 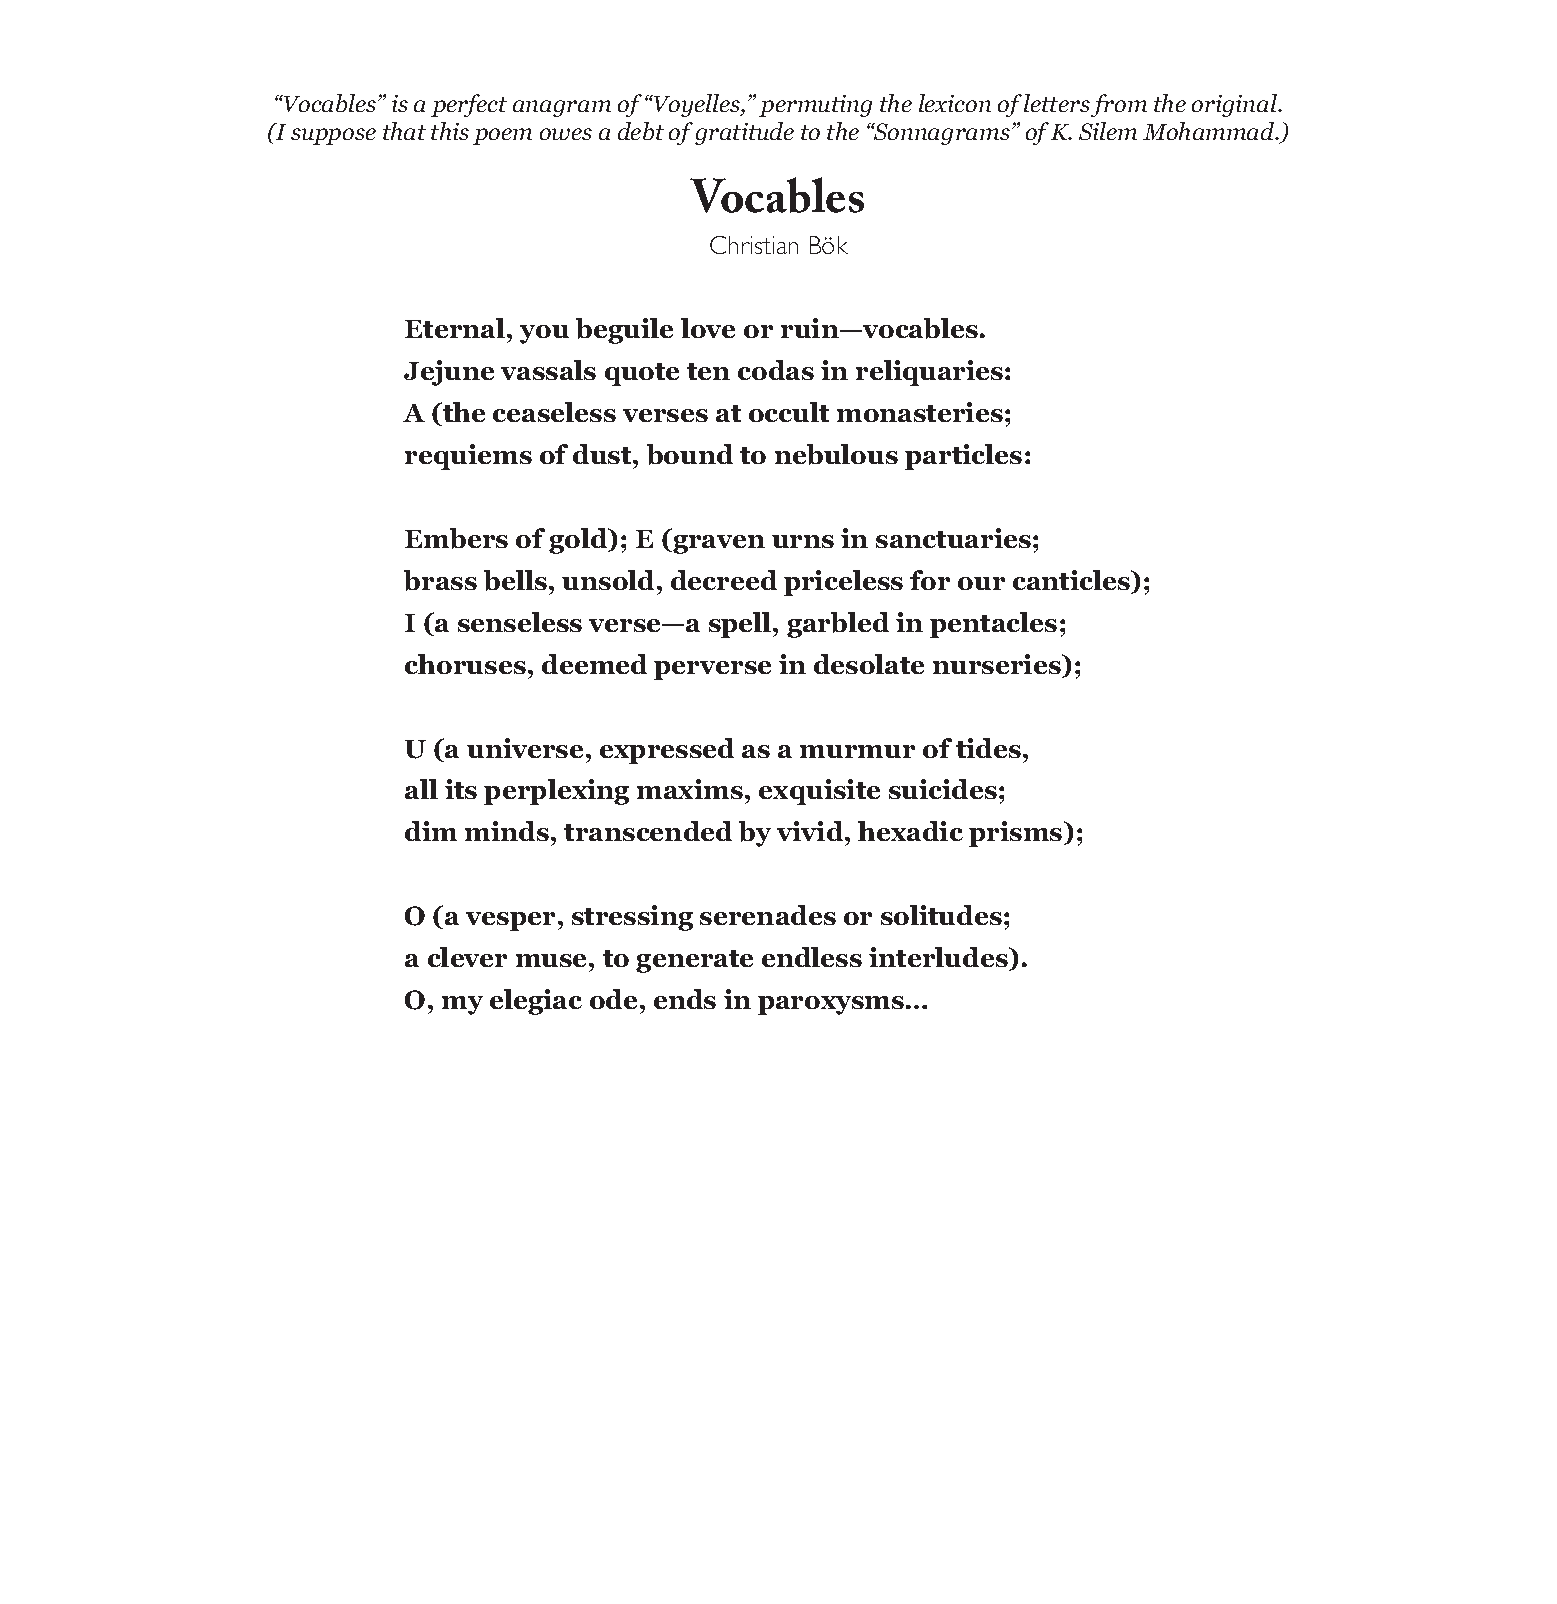 I want to click on this, so click(x=450, y=131).
